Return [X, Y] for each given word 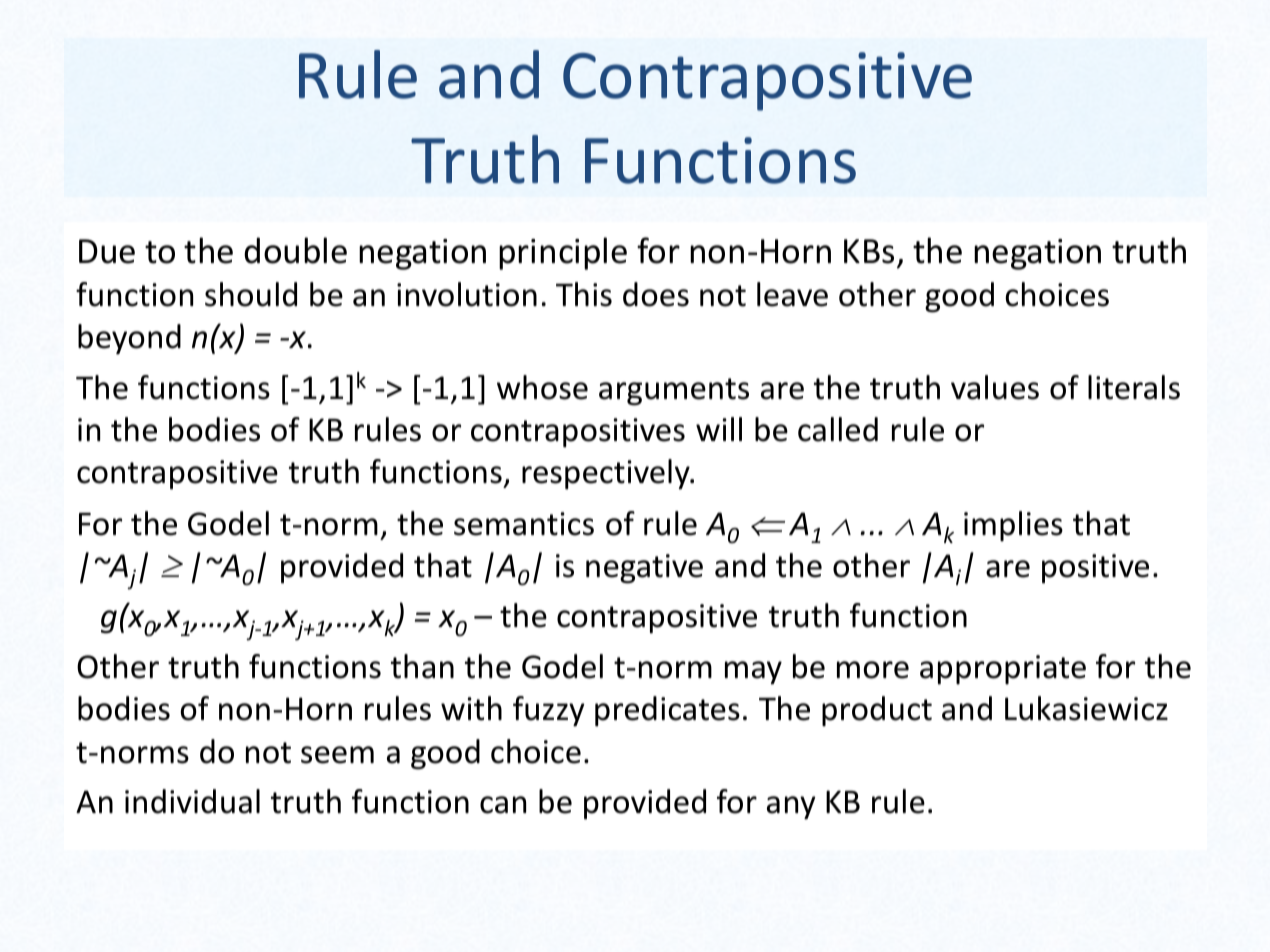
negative [644, 569]
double [295, 250]
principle [563, 253]
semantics [524, 524]
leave [792, 294]
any [791, 808]
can [503, 805]
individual [192, 801]
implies [1013, 526]
